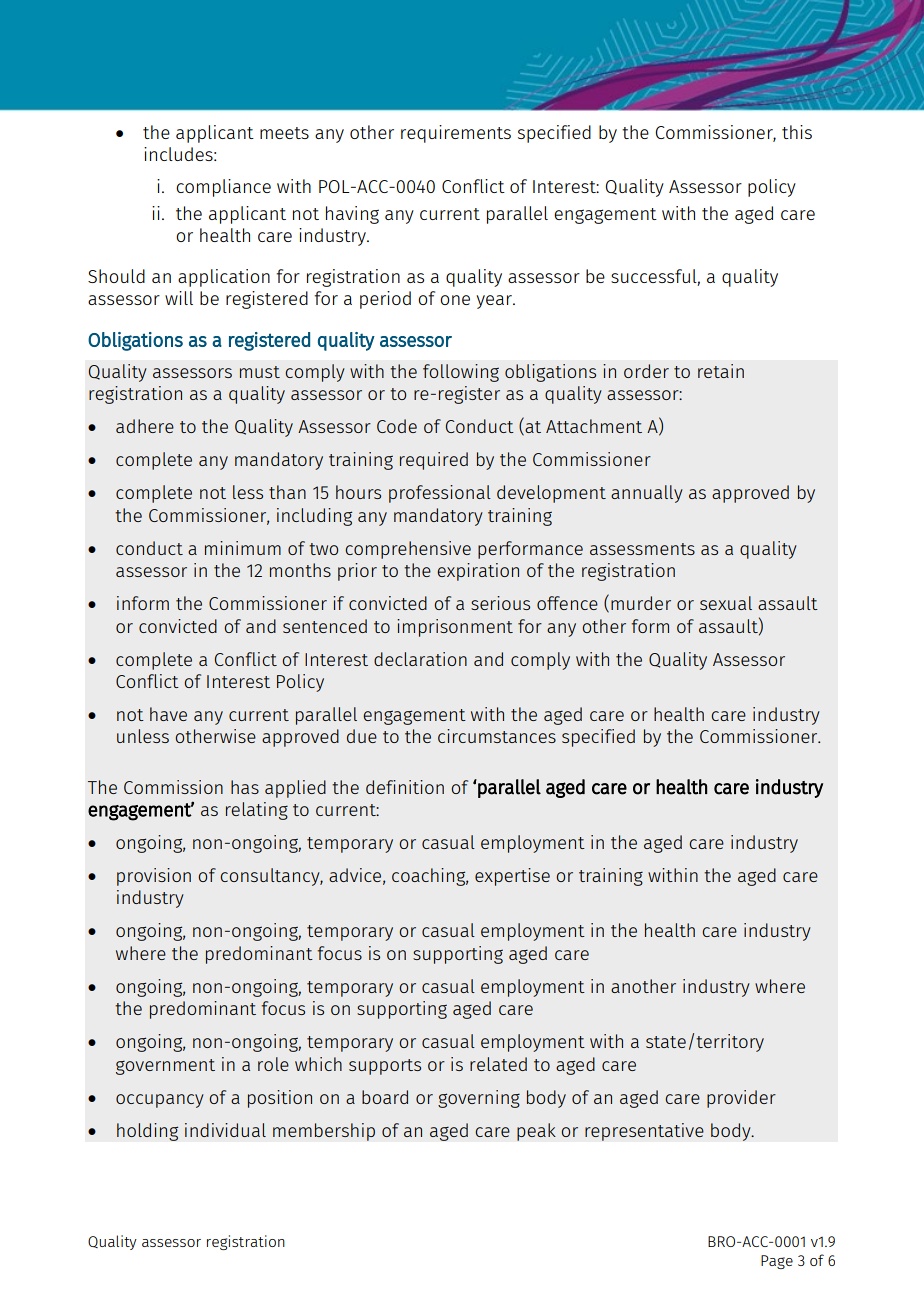 The width and height of the screenshot is (924, 1308). Describe the element at coordinates (420, 659) in the screenshot. I see `declaration` at that location.
